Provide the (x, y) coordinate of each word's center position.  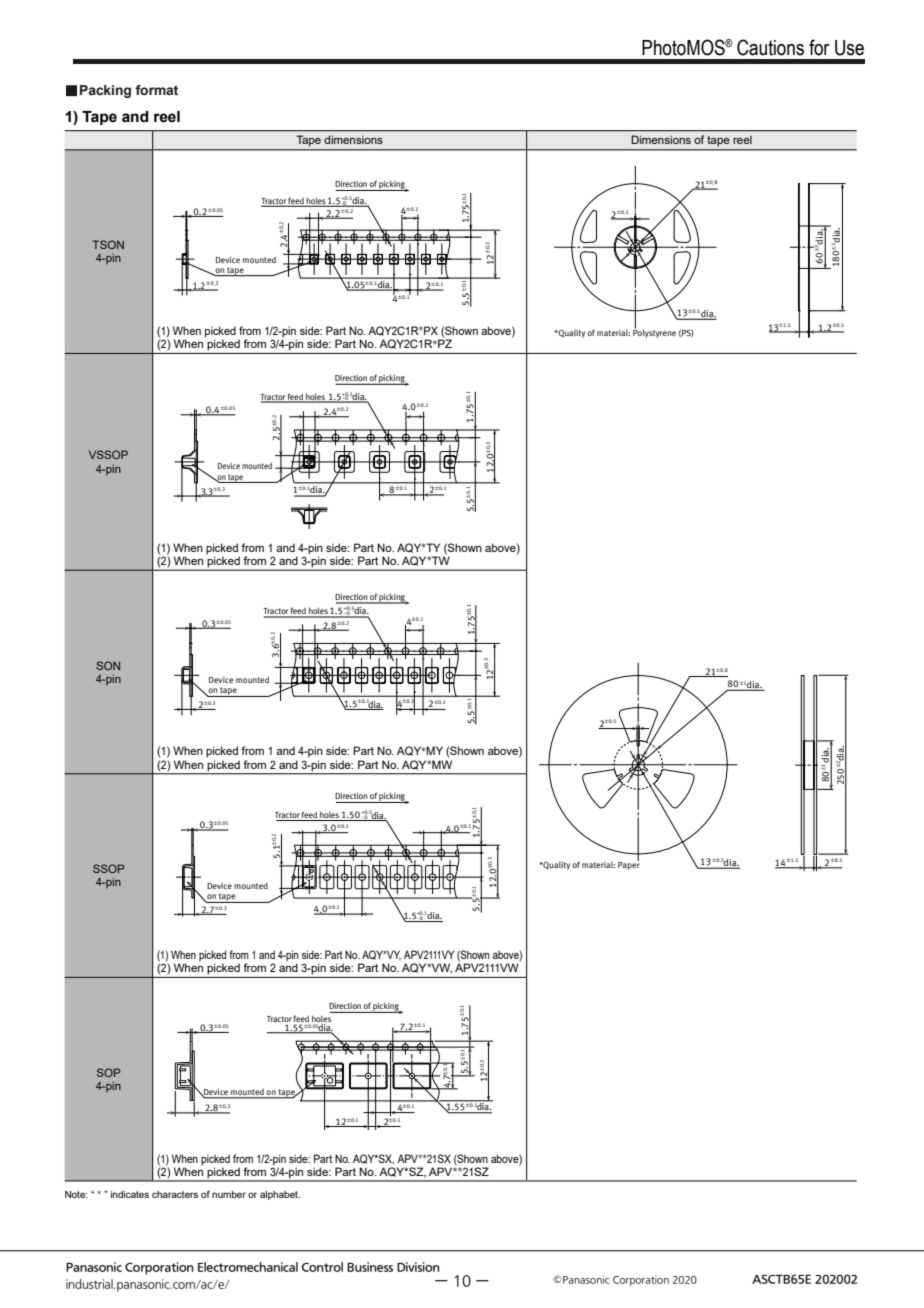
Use (849, 48)
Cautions (770, 47)
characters (175, 1194)
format (156, 90)
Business (370, 1267)
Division (418, 1267)
